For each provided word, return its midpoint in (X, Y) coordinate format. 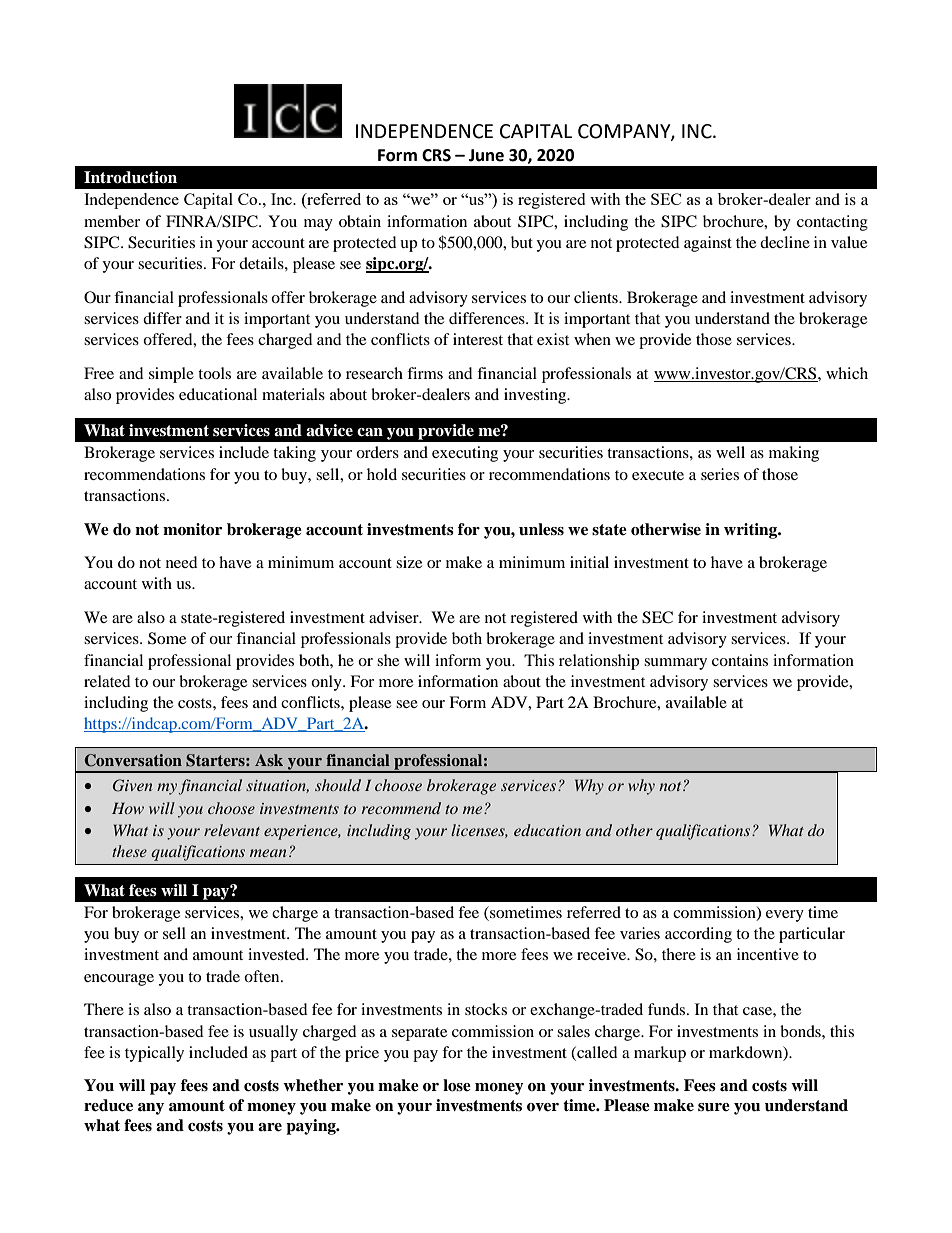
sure (714, 1107)
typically (154, 1054)
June (486, 155)
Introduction (130, 177)
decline (785, 242)
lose (457, 1085)
